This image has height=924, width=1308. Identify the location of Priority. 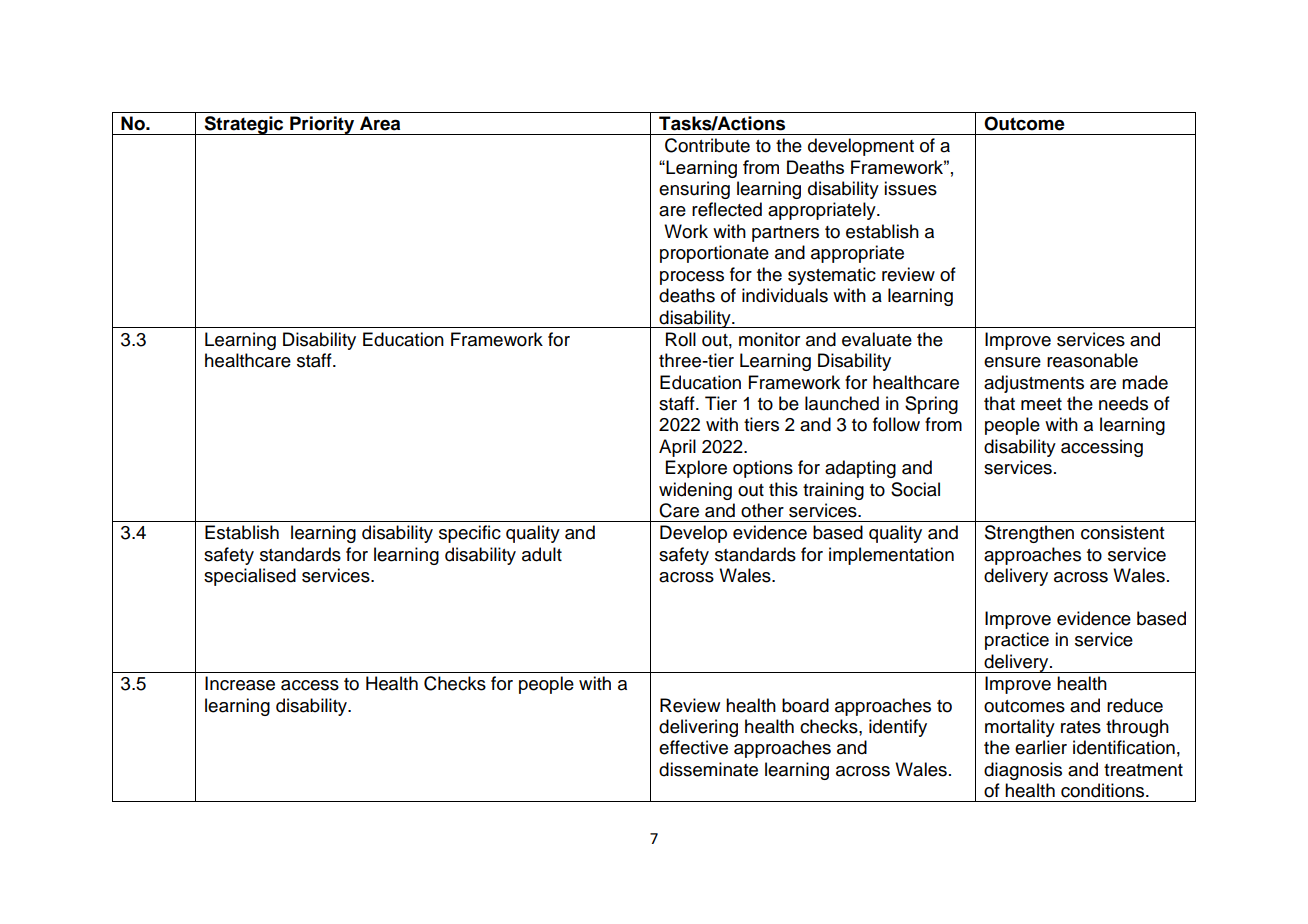
(322, 125).
